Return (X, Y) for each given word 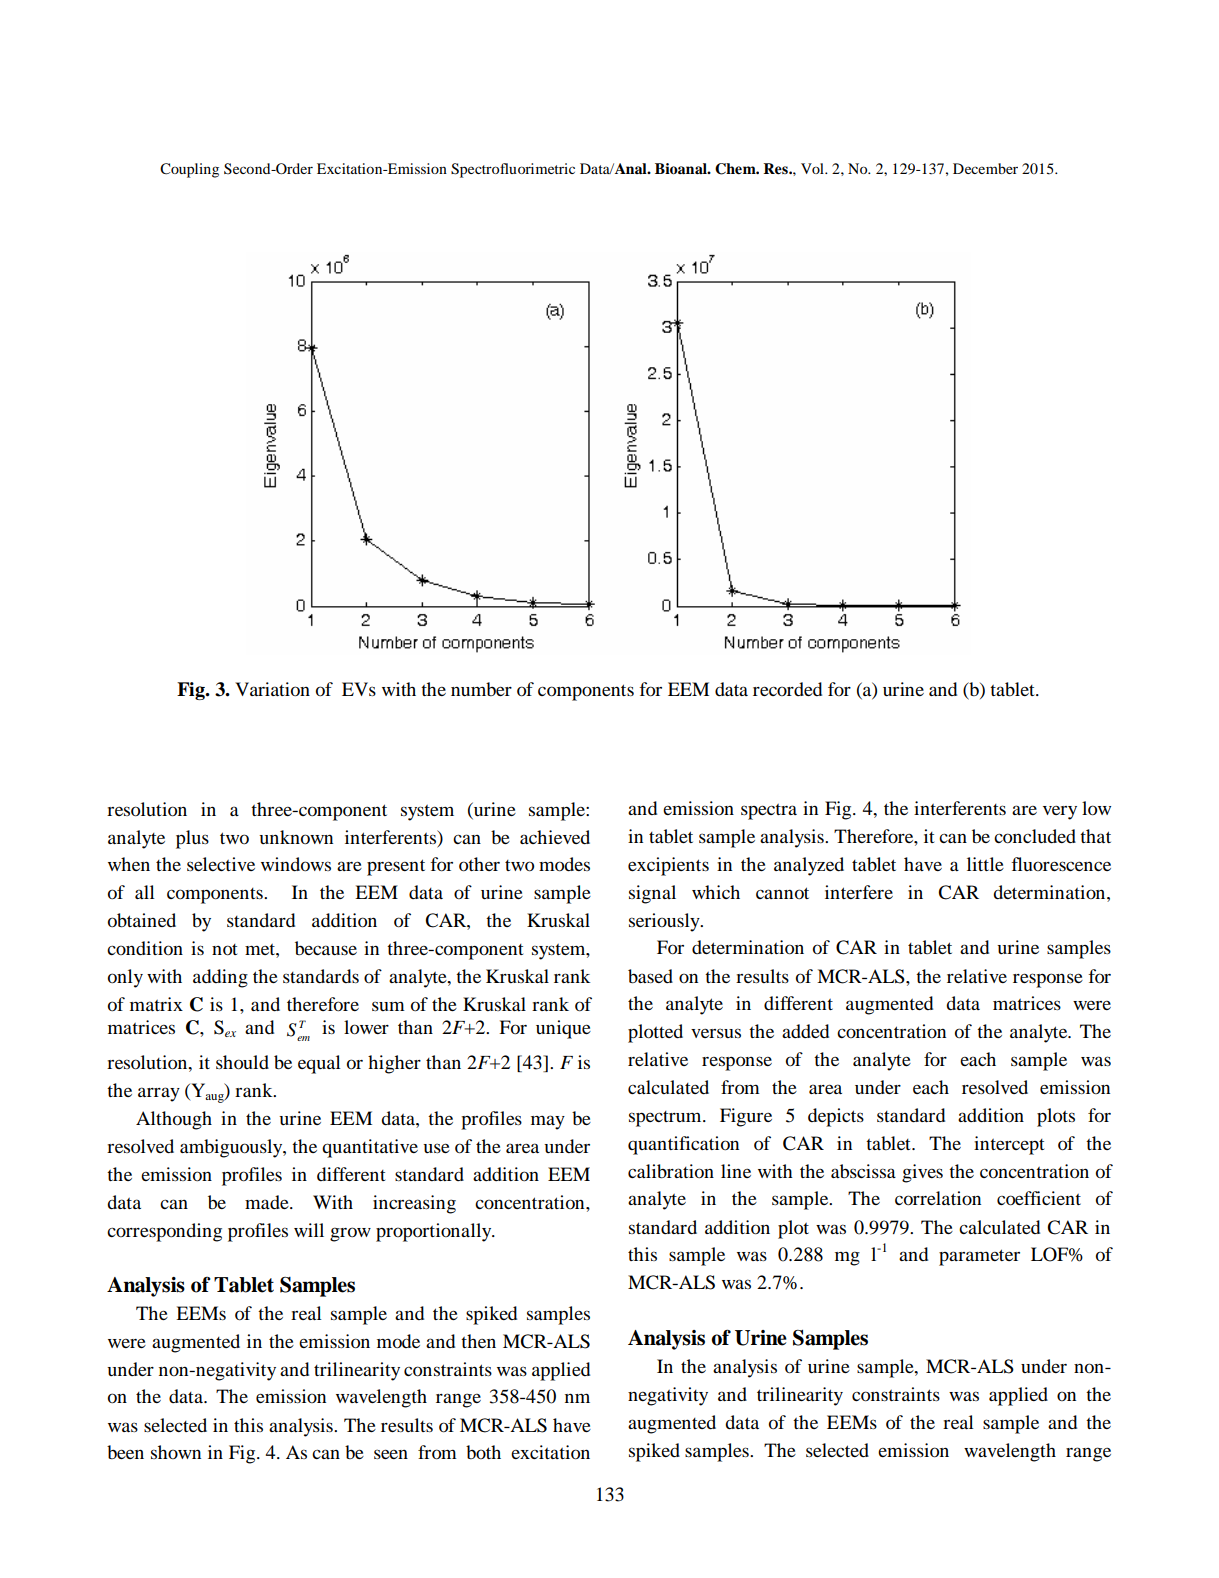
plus (192, 839)
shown (176, 1452)
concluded (1035, 836)
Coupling (189, 170)
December (985, 168)
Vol (813, 168)
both (483, 1452)
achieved (555, 837)
